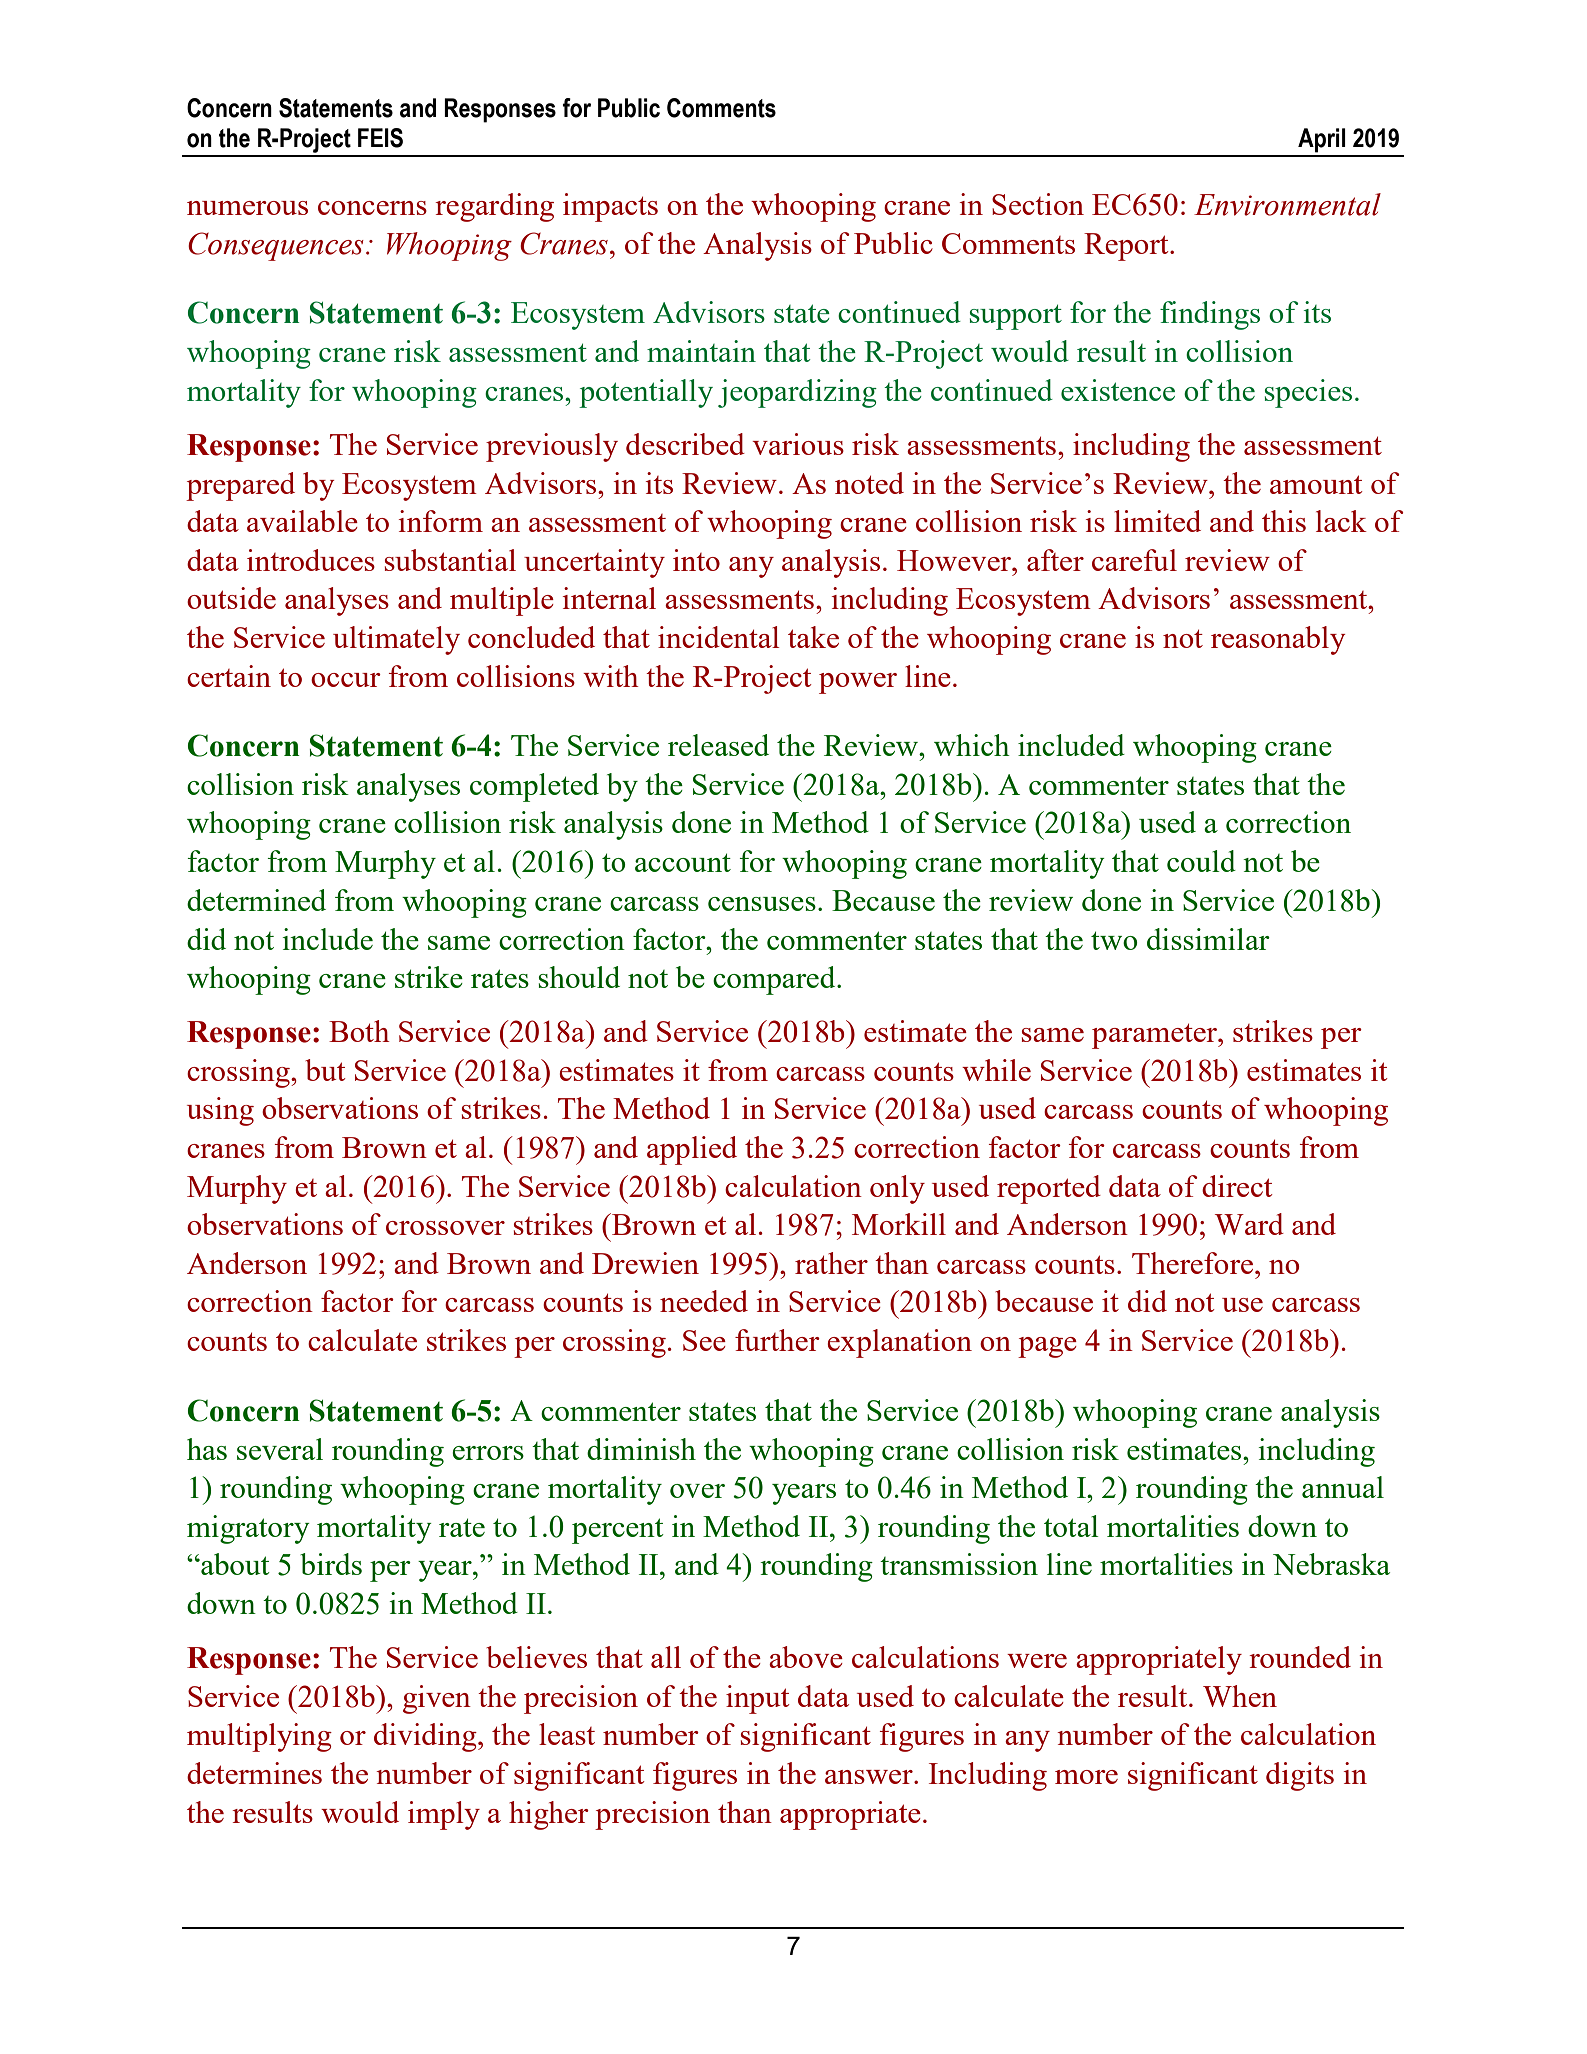 This page has width=1587, height=2054. Describe the element at coordinates (775, 980) in the page. I see `compared` at that location.
